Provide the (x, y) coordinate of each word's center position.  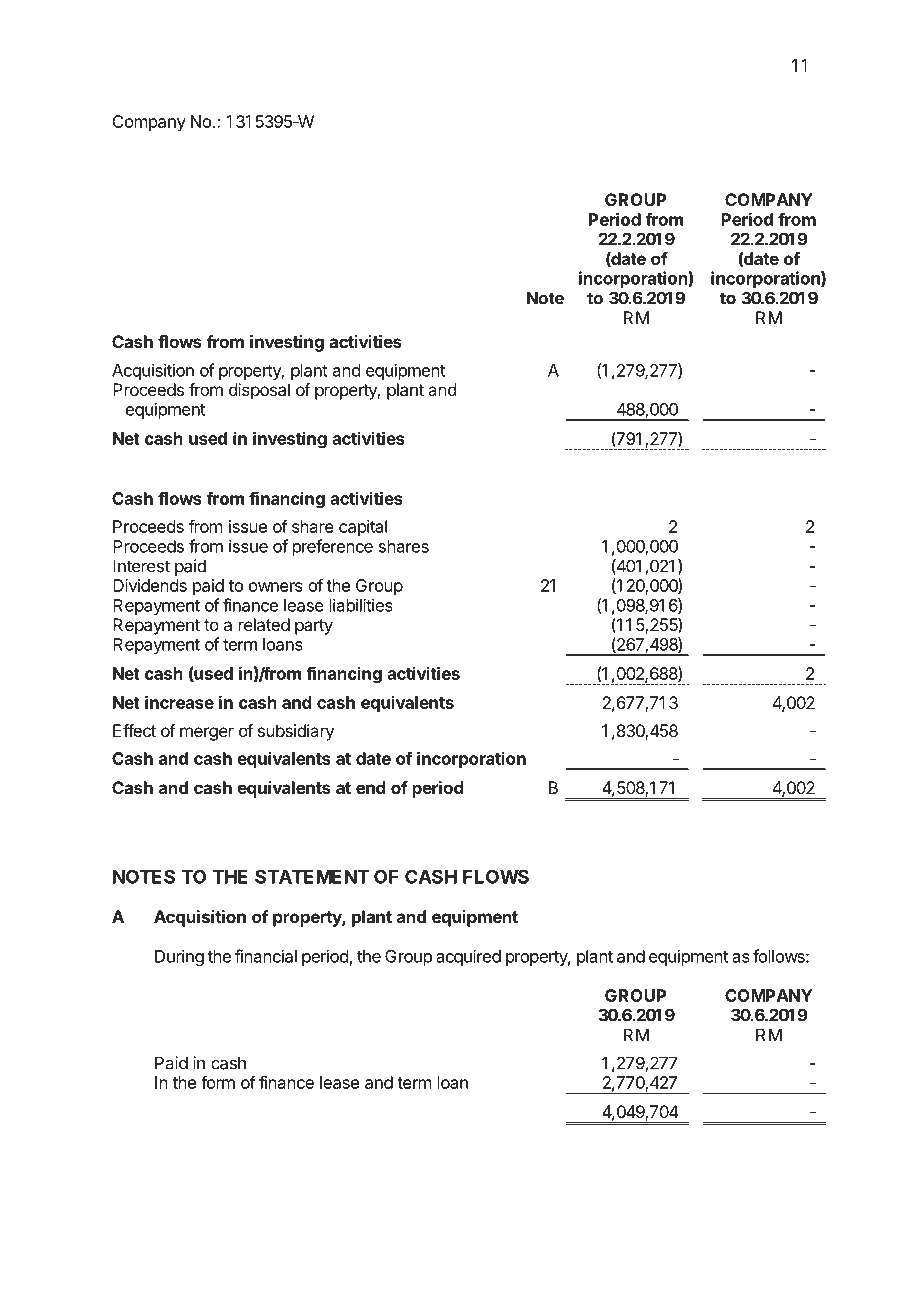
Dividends (150, 585)
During (179, 957)
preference (333, 547)
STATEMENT (312, 876)
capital (363, 528)
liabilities (361, 605)
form (218, 1082)
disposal (259, 391)
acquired (468, 957)
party (314, 627)
